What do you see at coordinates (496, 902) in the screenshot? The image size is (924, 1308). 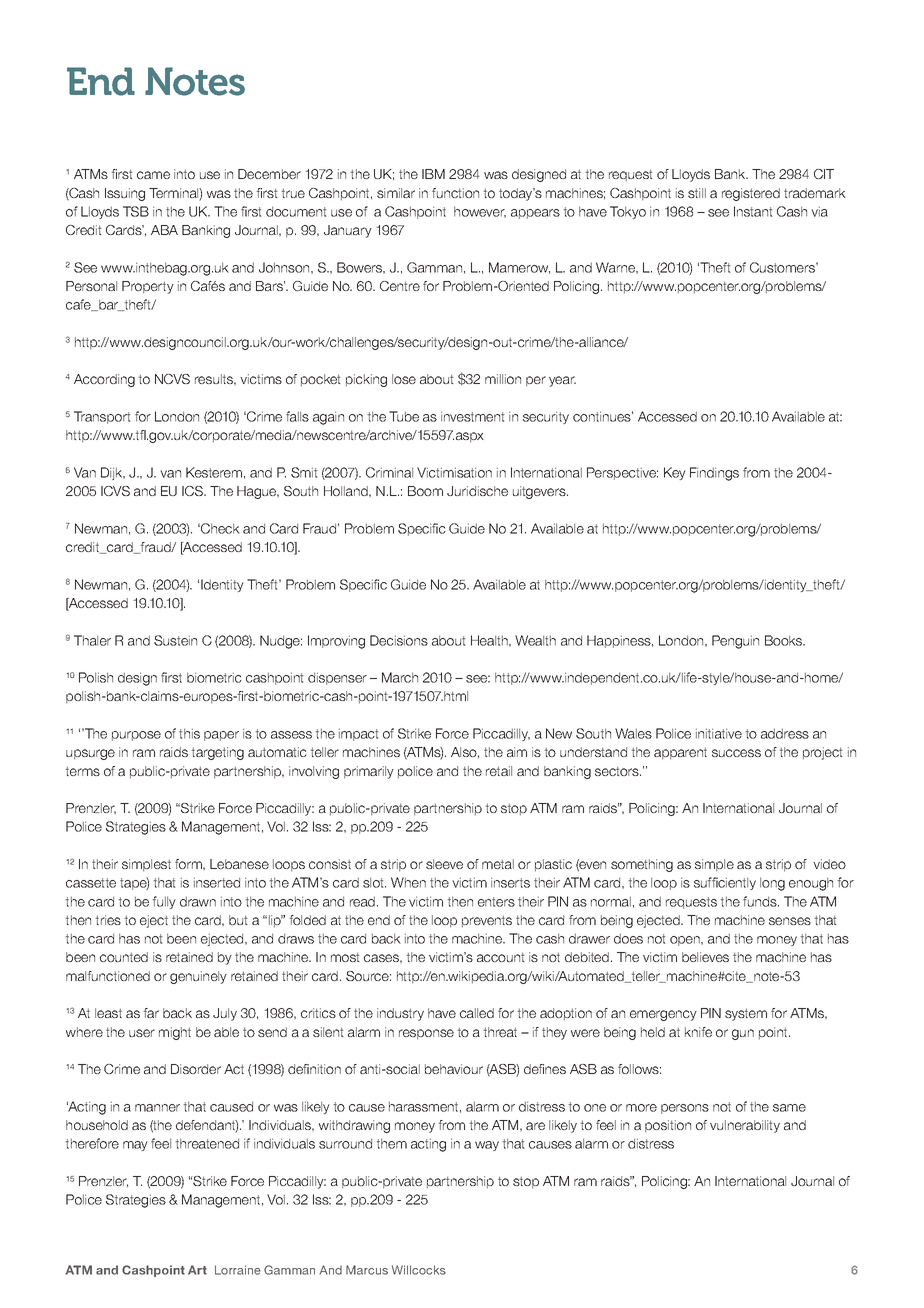 I see `enters` at bounding box center [496, 902].
